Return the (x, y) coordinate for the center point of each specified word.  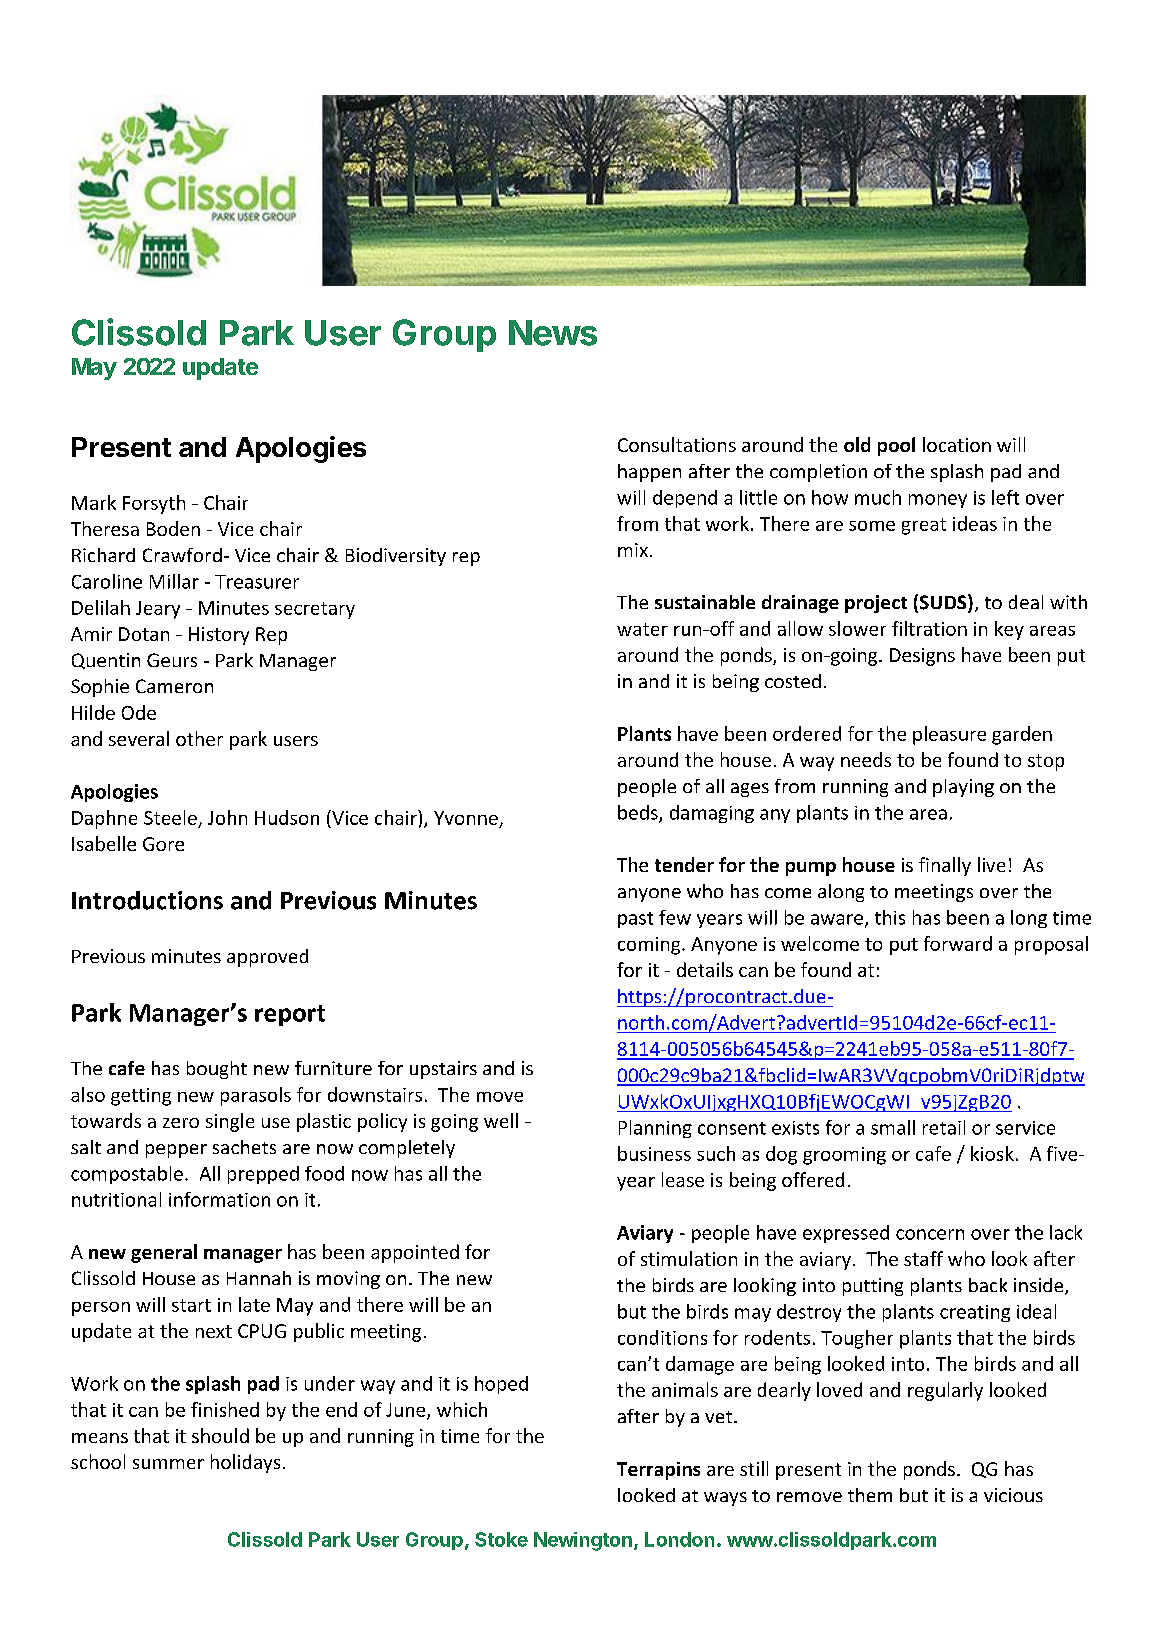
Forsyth (154, 504)
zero (181, 1123)
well (501, 1120)
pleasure (949, 735)
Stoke (501, 1539)
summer (168, 1464)
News (553, 333)
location (957, 444)
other (199, 738)
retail (944, 1127)
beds (639, 813)
